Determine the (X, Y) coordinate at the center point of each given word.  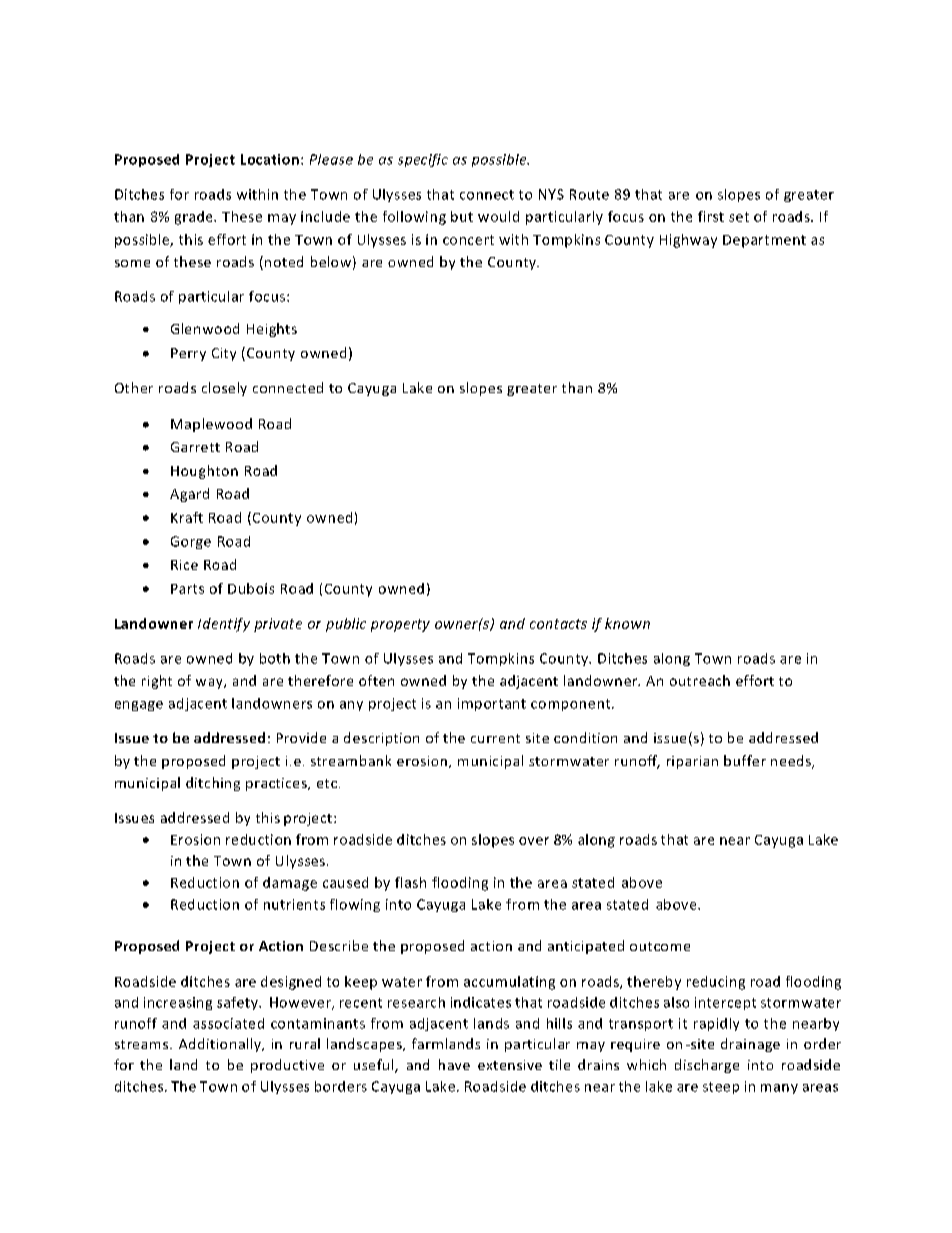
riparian (692, 762)
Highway (688, 241)
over (534, 841)
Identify (224, 625)
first (711, 216)
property (400, 625)
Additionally (221, 1045)
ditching (213, 784)
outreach (700, 680)
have (454, 1064)
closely (224, 389)
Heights (272, 330)
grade (195, 218)
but (462, 216)
